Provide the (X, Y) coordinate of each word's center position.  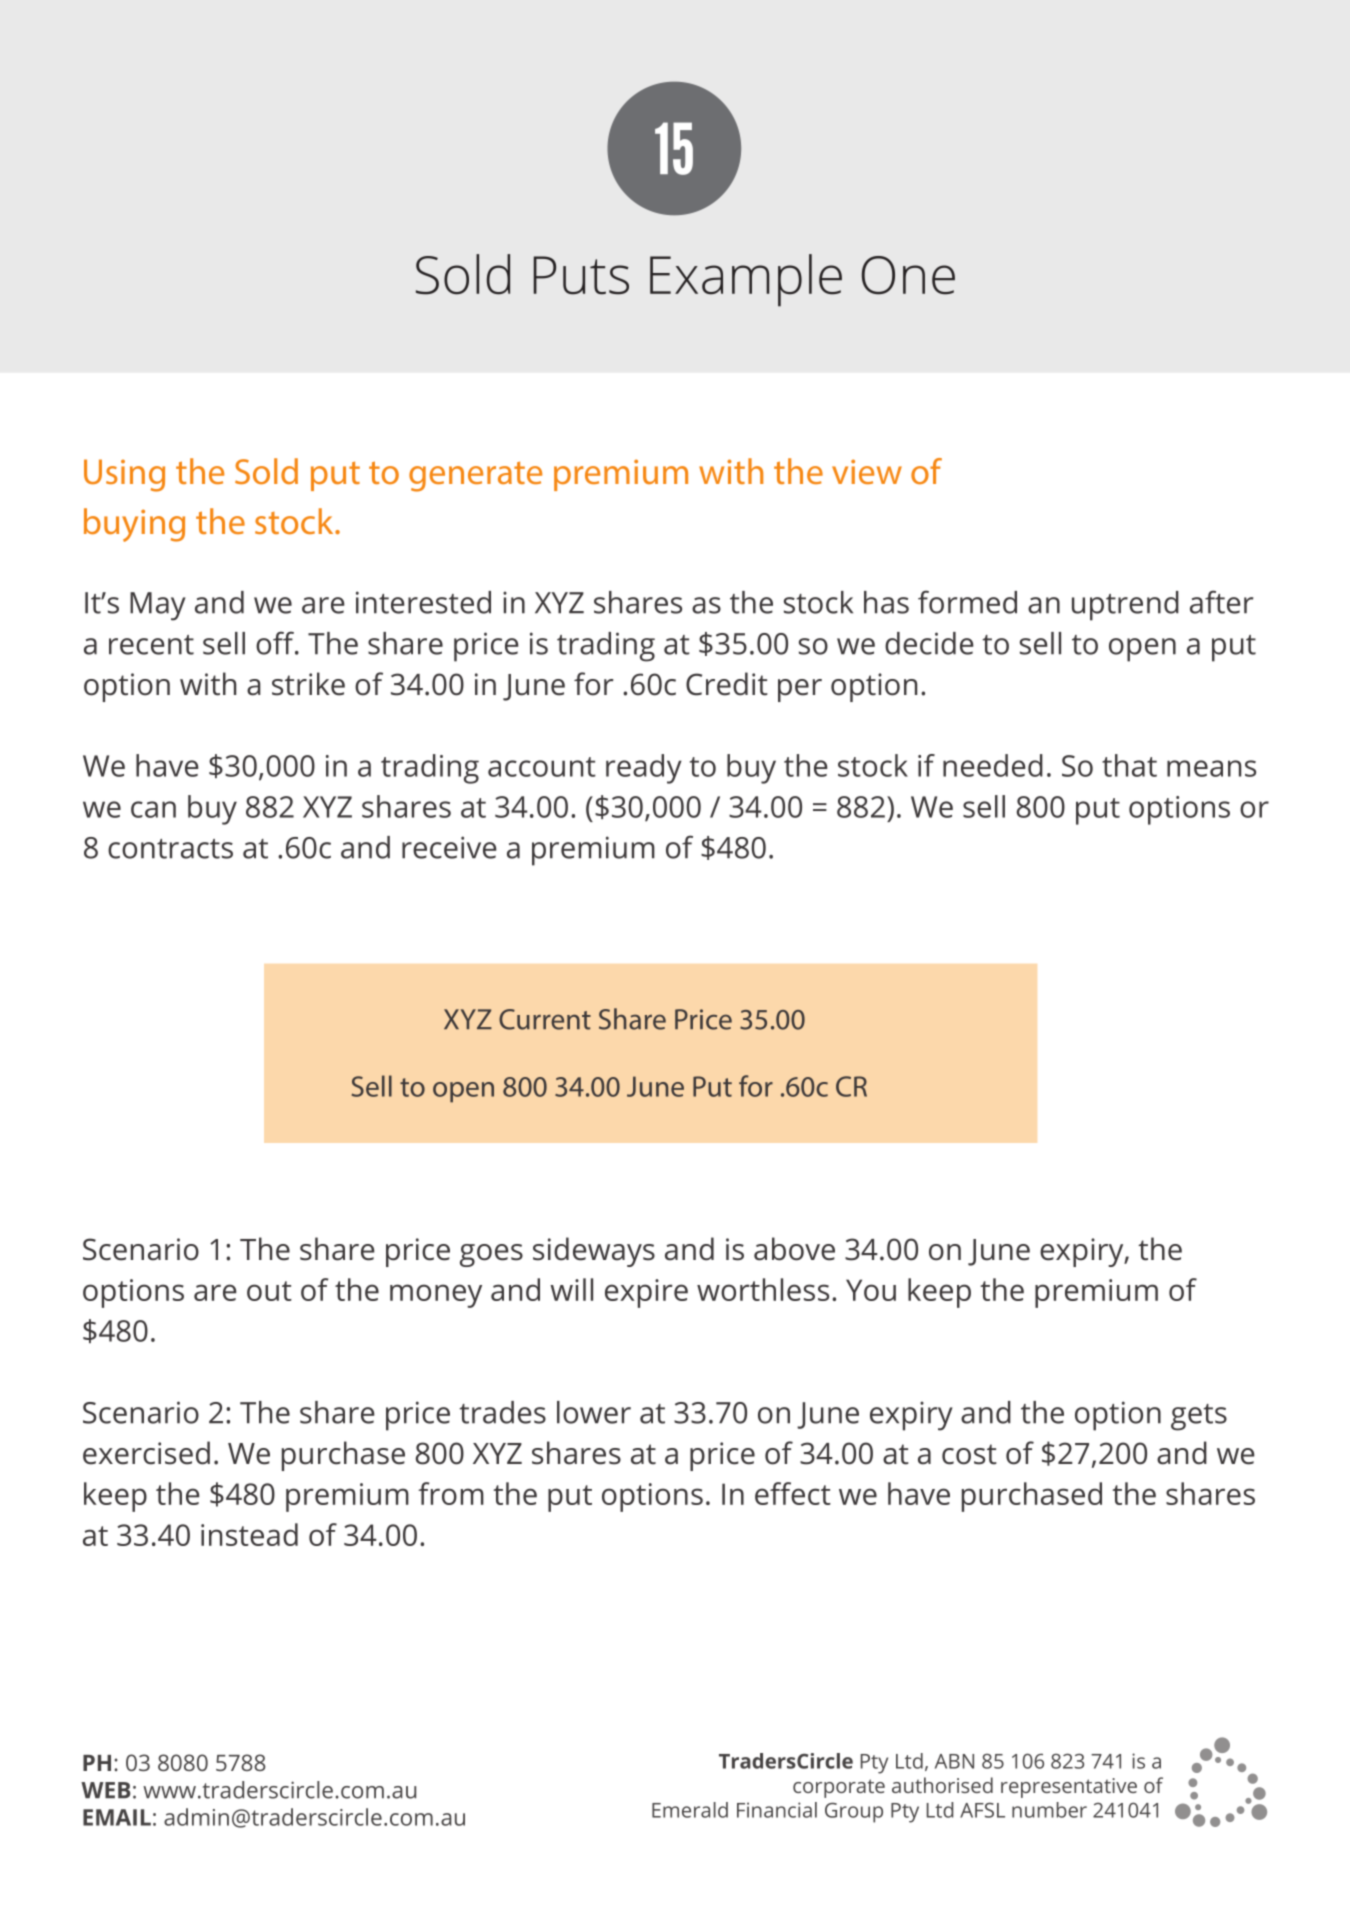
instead (249, 1534)
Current (545, 1019)
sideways (594, 1252)
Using (124, 475)
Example (746, 280)
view (867, 471)
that (1129, 765)
